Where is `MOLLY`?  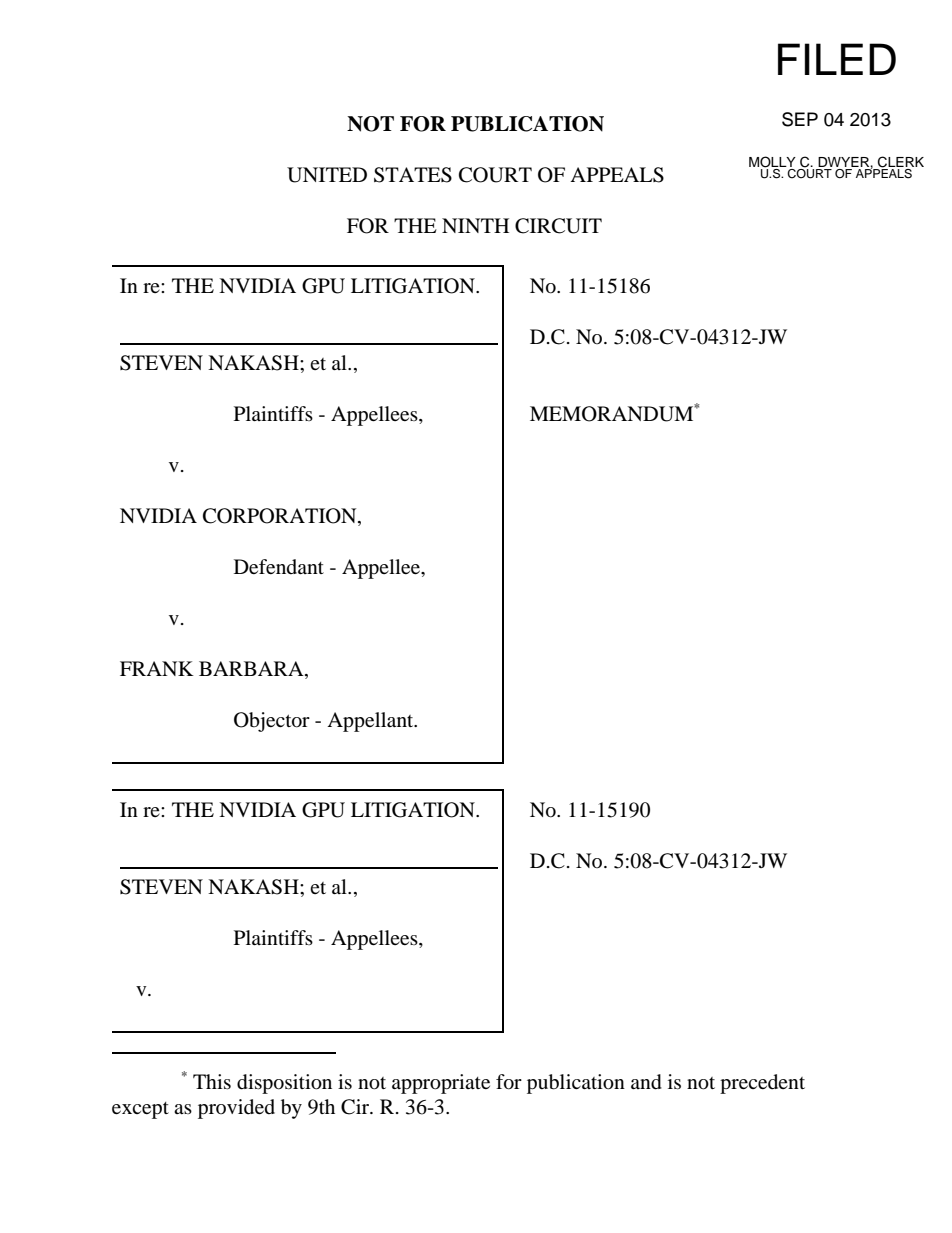
MOLLY is located at coordinates (772, 163).
